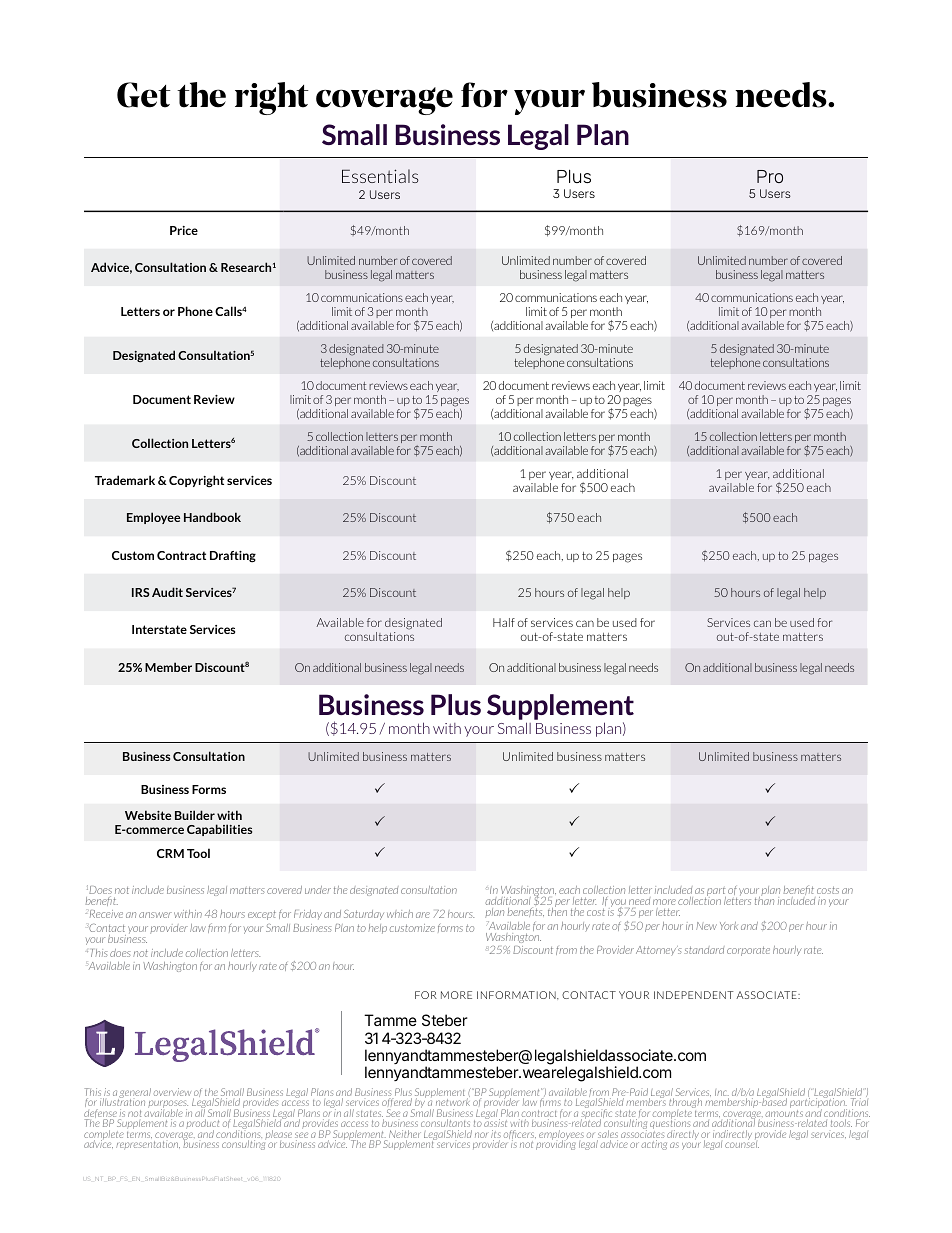 The image size is (952, 1233). I want to click on consultants, so click(445, 1123).
